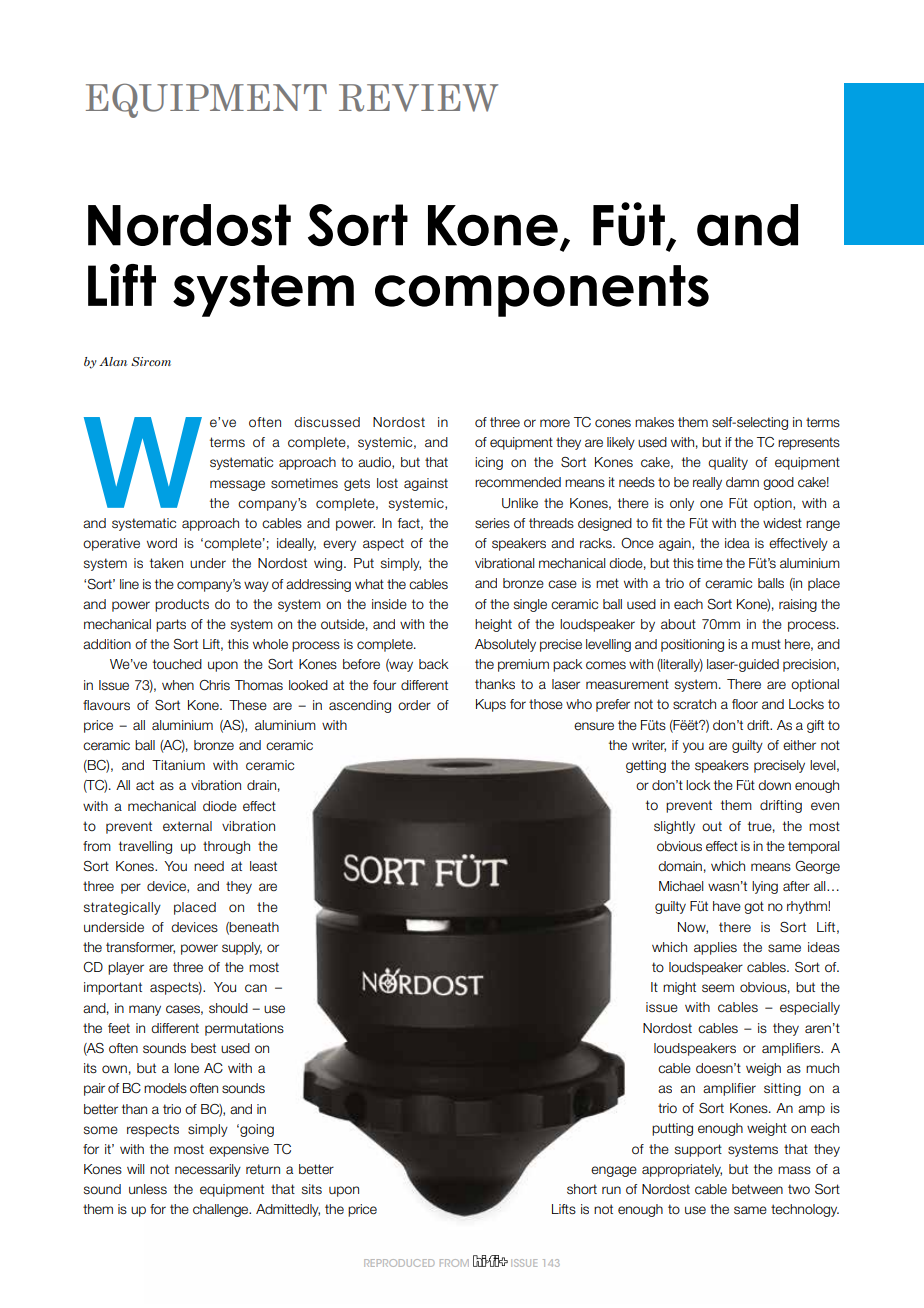 The width and height of the screenshot is (924, 1308). What do you see at coordinates (145, 847) in the screenshot?
I see `travelling` at bounding box center [145, 847].
